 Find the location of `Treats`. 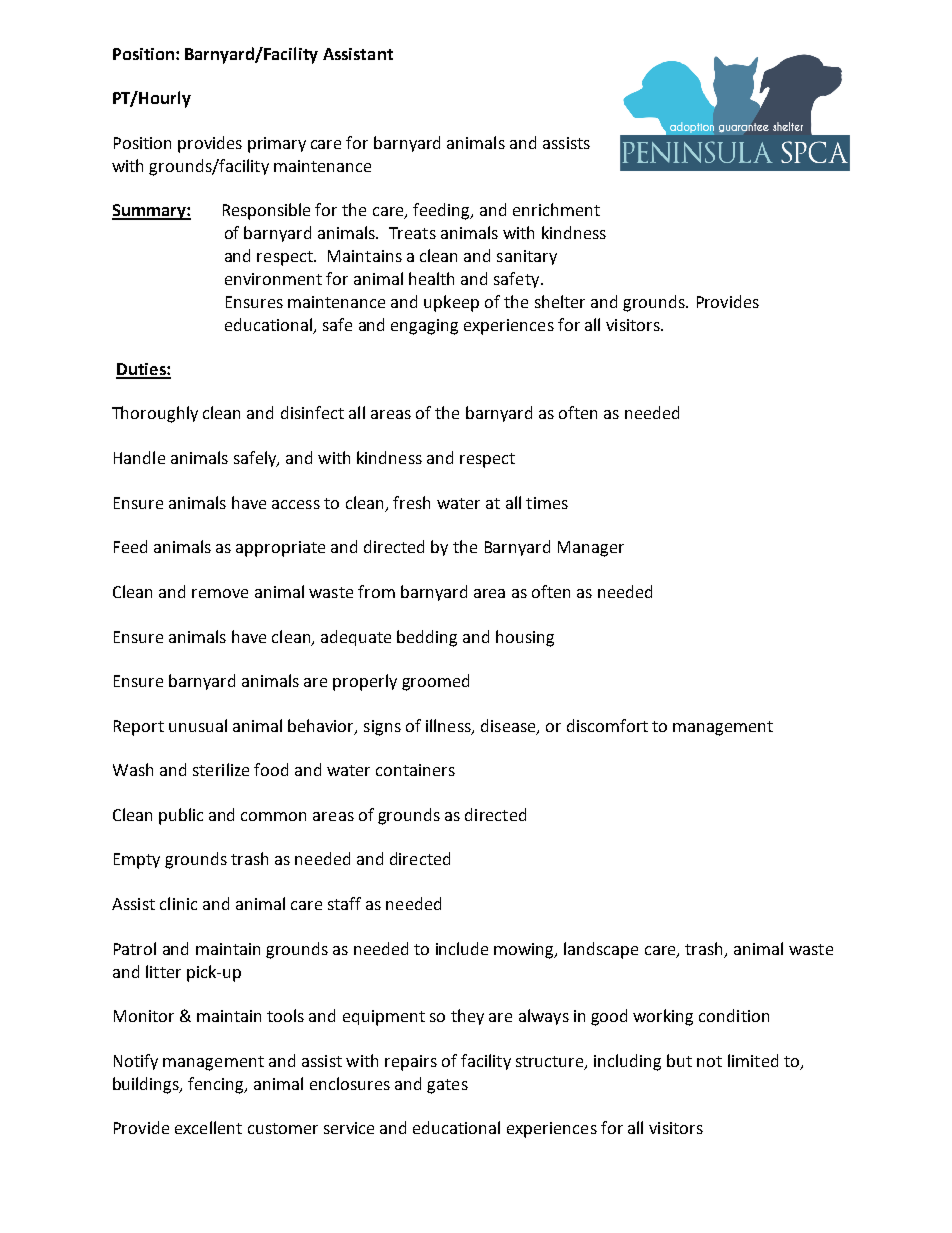

Treats is located at coordinates (412, 233).
